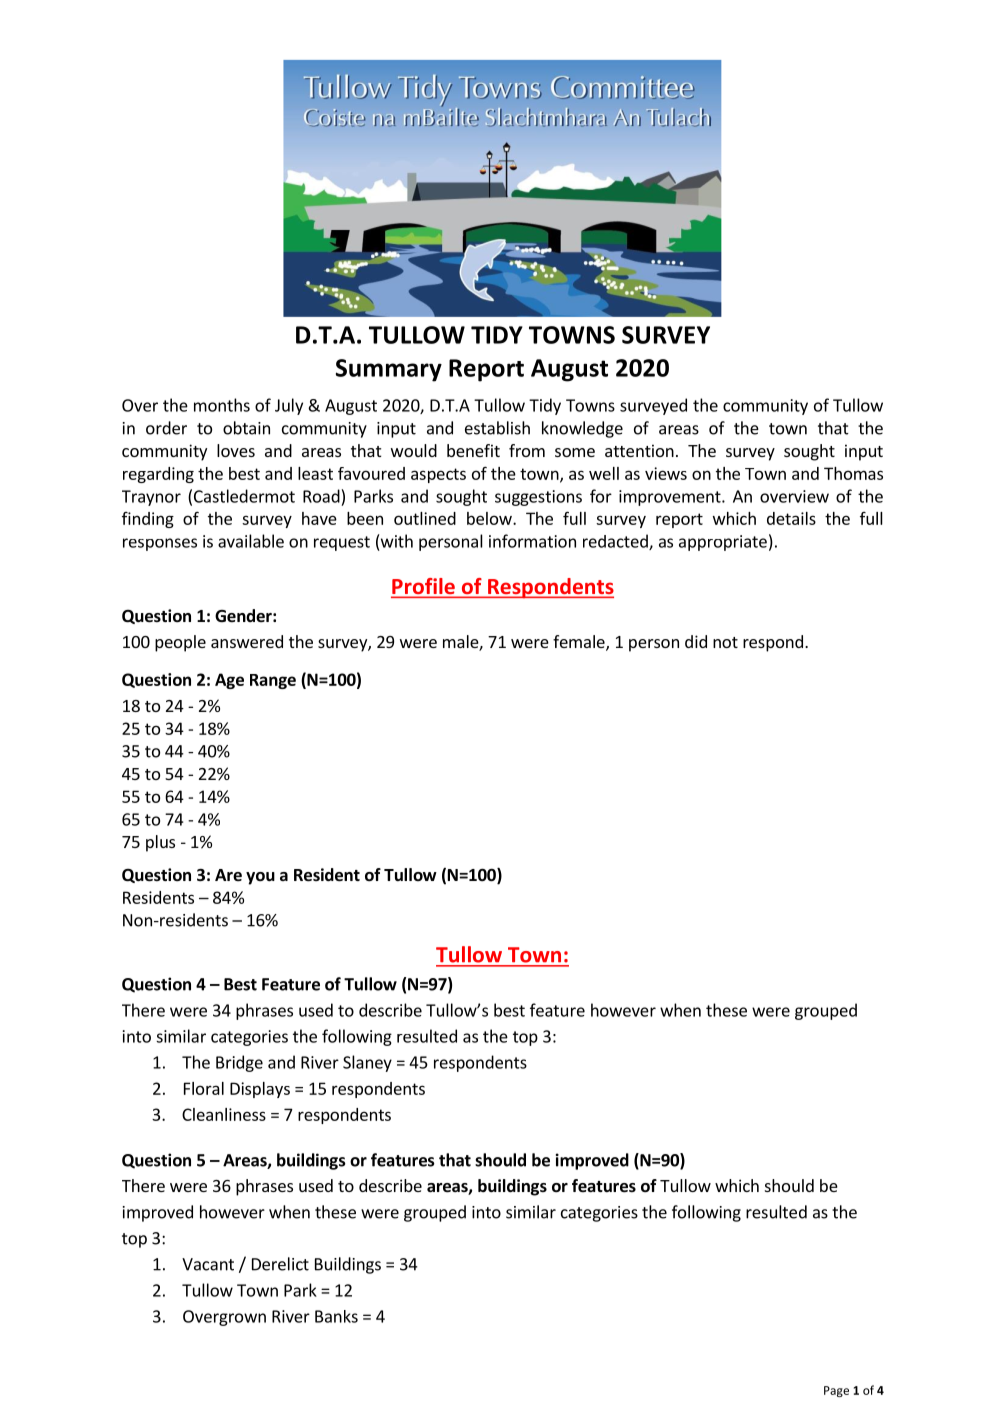 The image size is (1005, 1421). Describe the element at coordinates (836, 1391) in the image. I see `Page` at that location.
